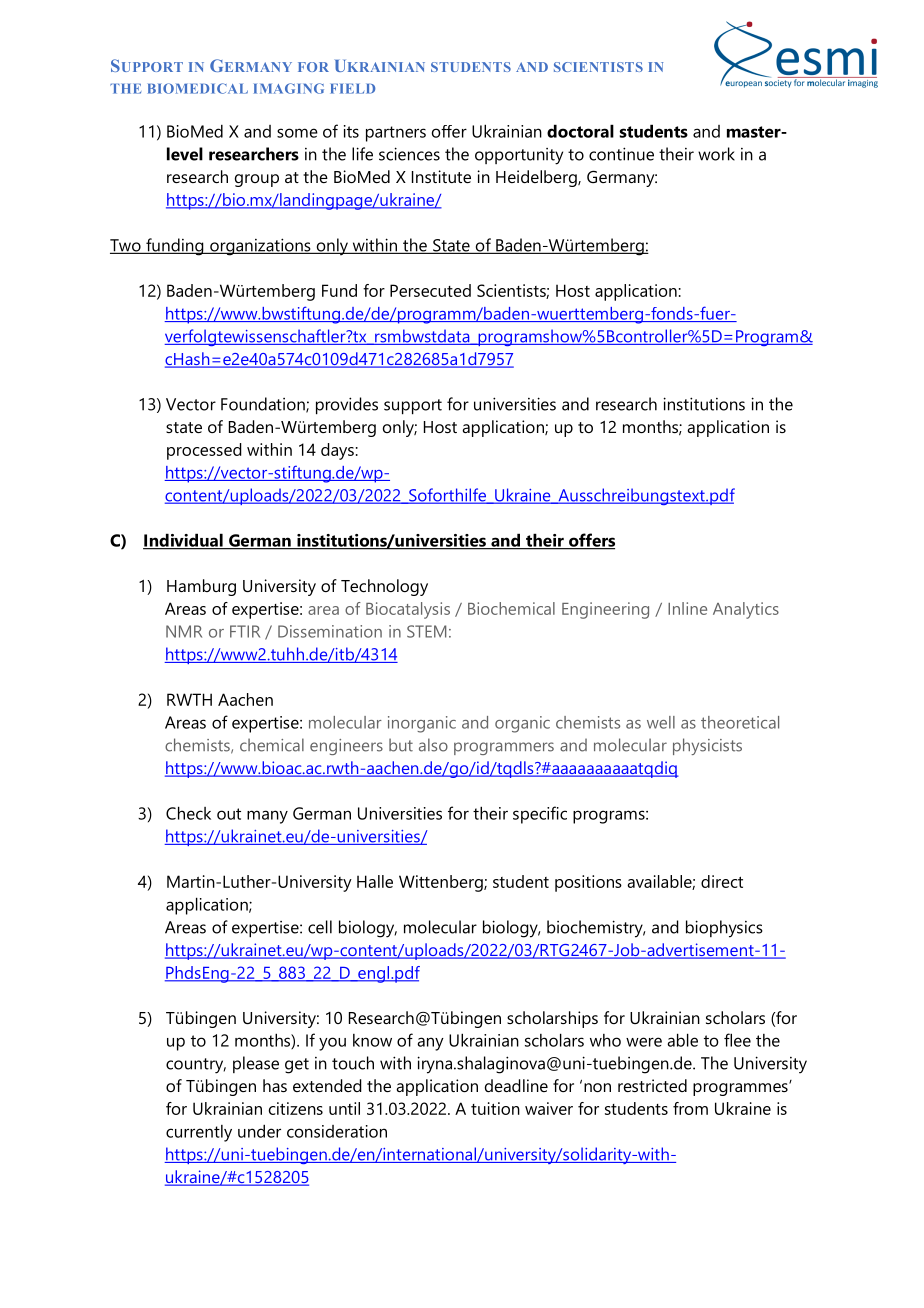  Describe the element at coordinates (396, 134) in the document. I see `partners` at that location.
